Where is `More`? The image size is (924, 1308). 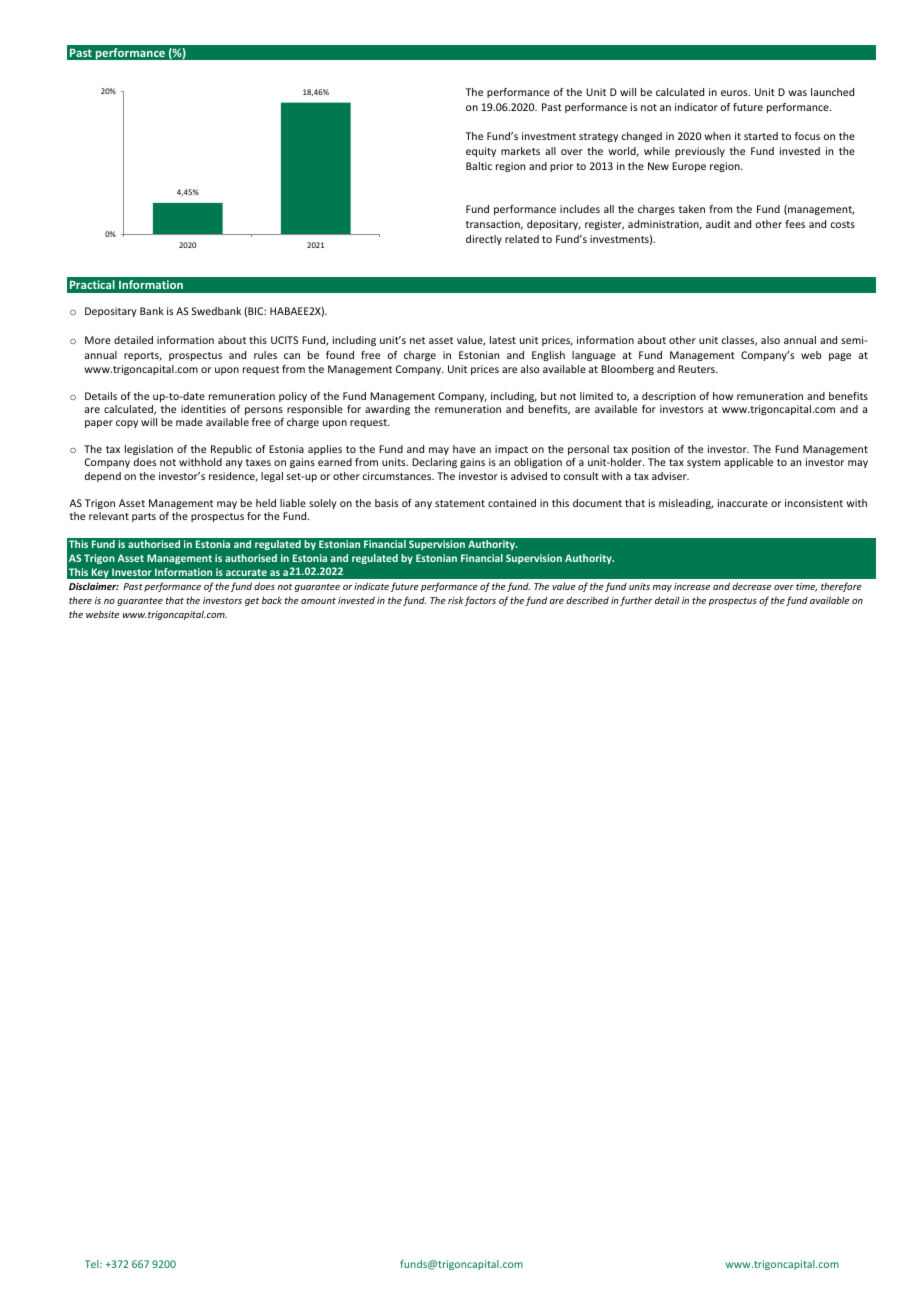 More is located at coordinates (98, 340).
